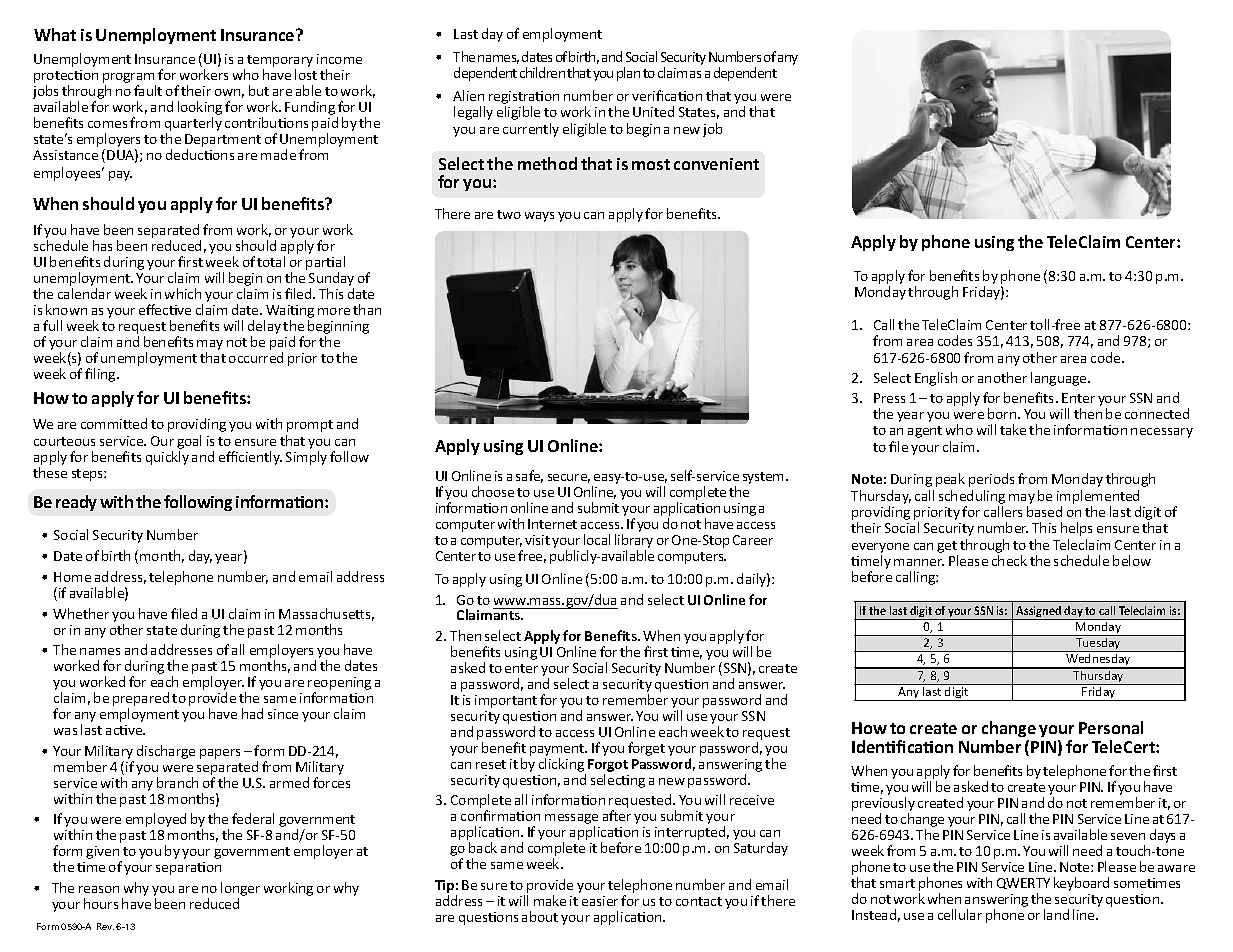 The width and height of the document is (1233, 952). Describe the element at coordinates (667, 95) in the document. I see `verification` at that location.
